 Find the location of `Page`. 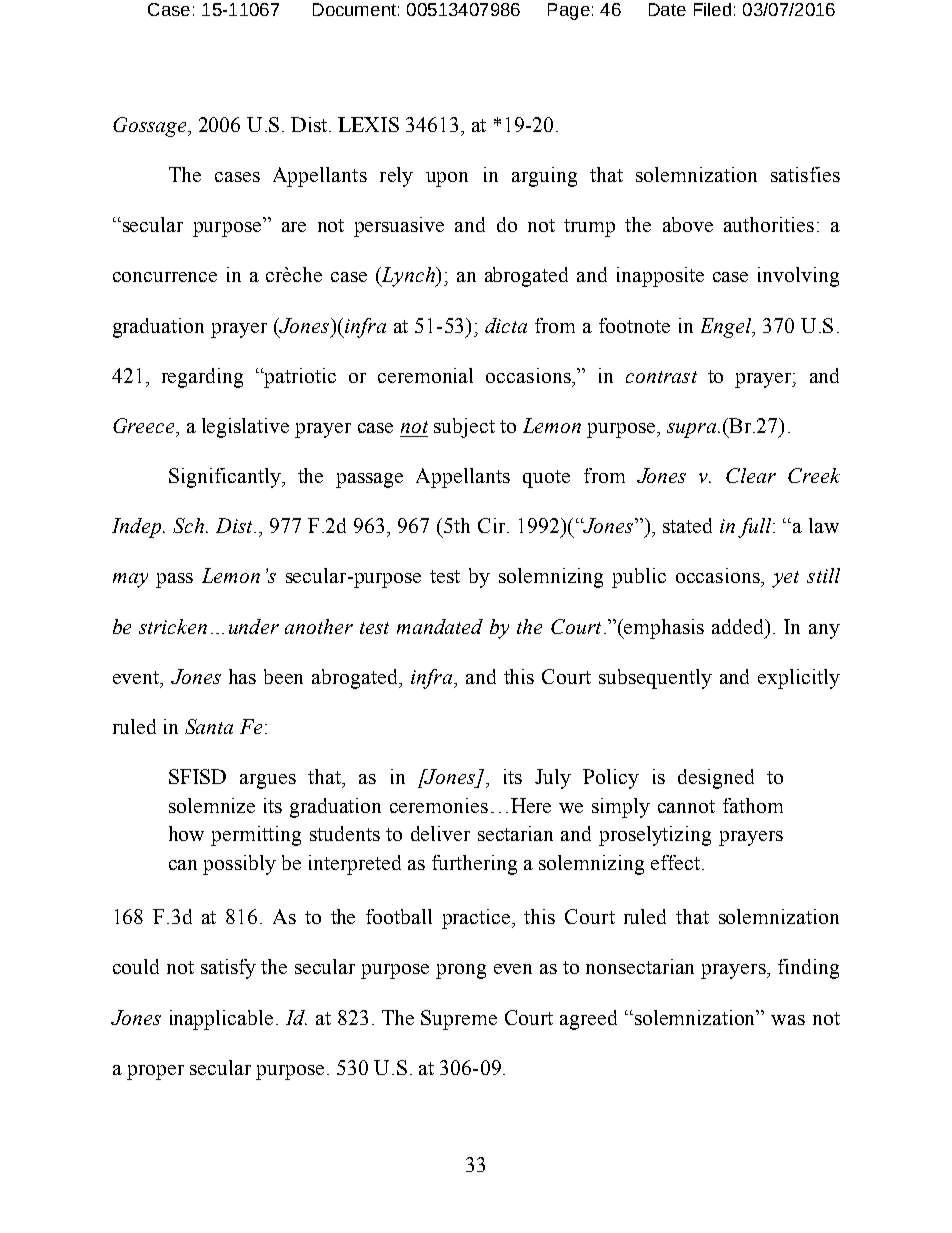

Page is located at coordinates (569, 11).
